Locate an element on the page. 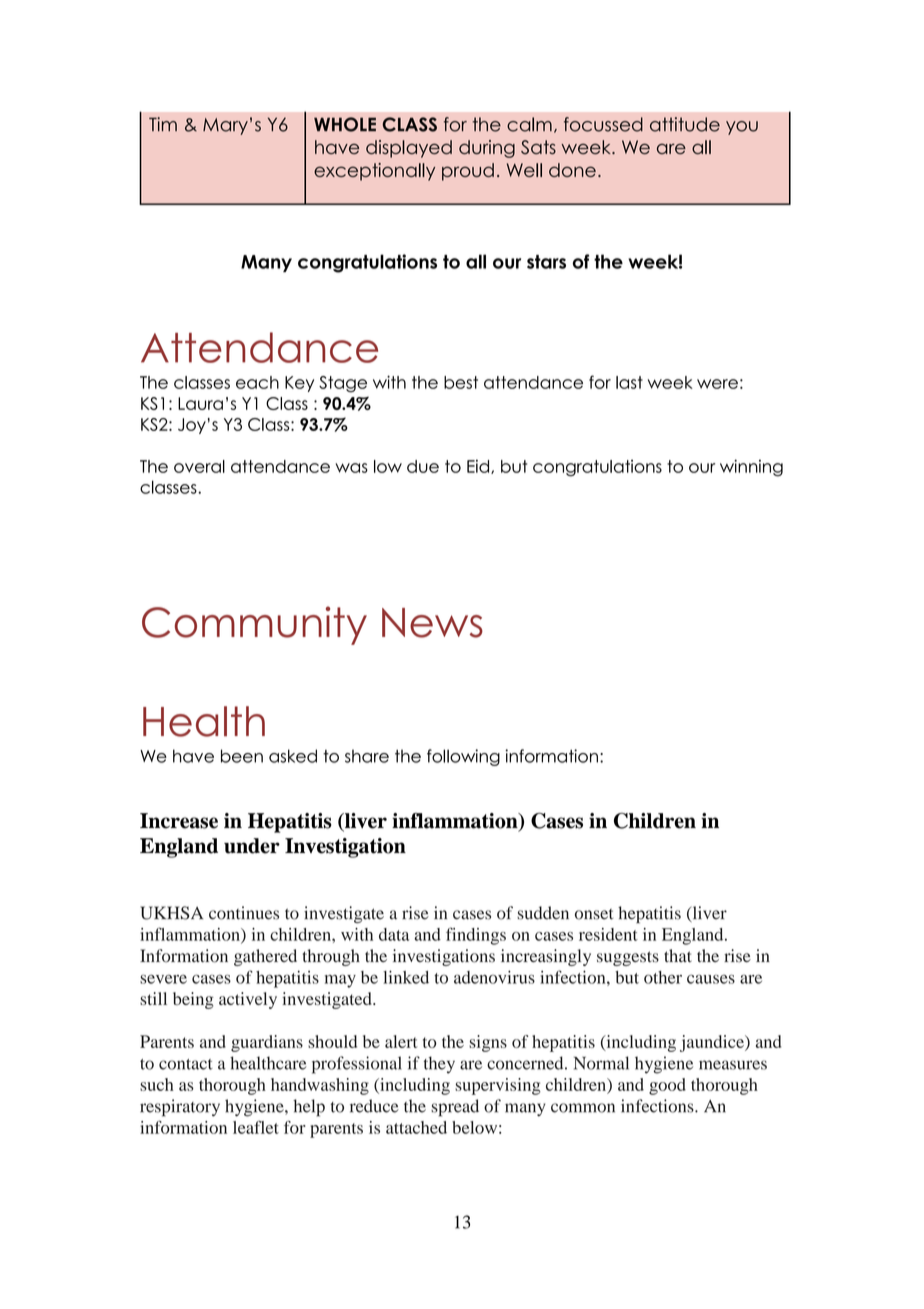 The image size is (924, 1309). News is located at coordinates (432, 623).
